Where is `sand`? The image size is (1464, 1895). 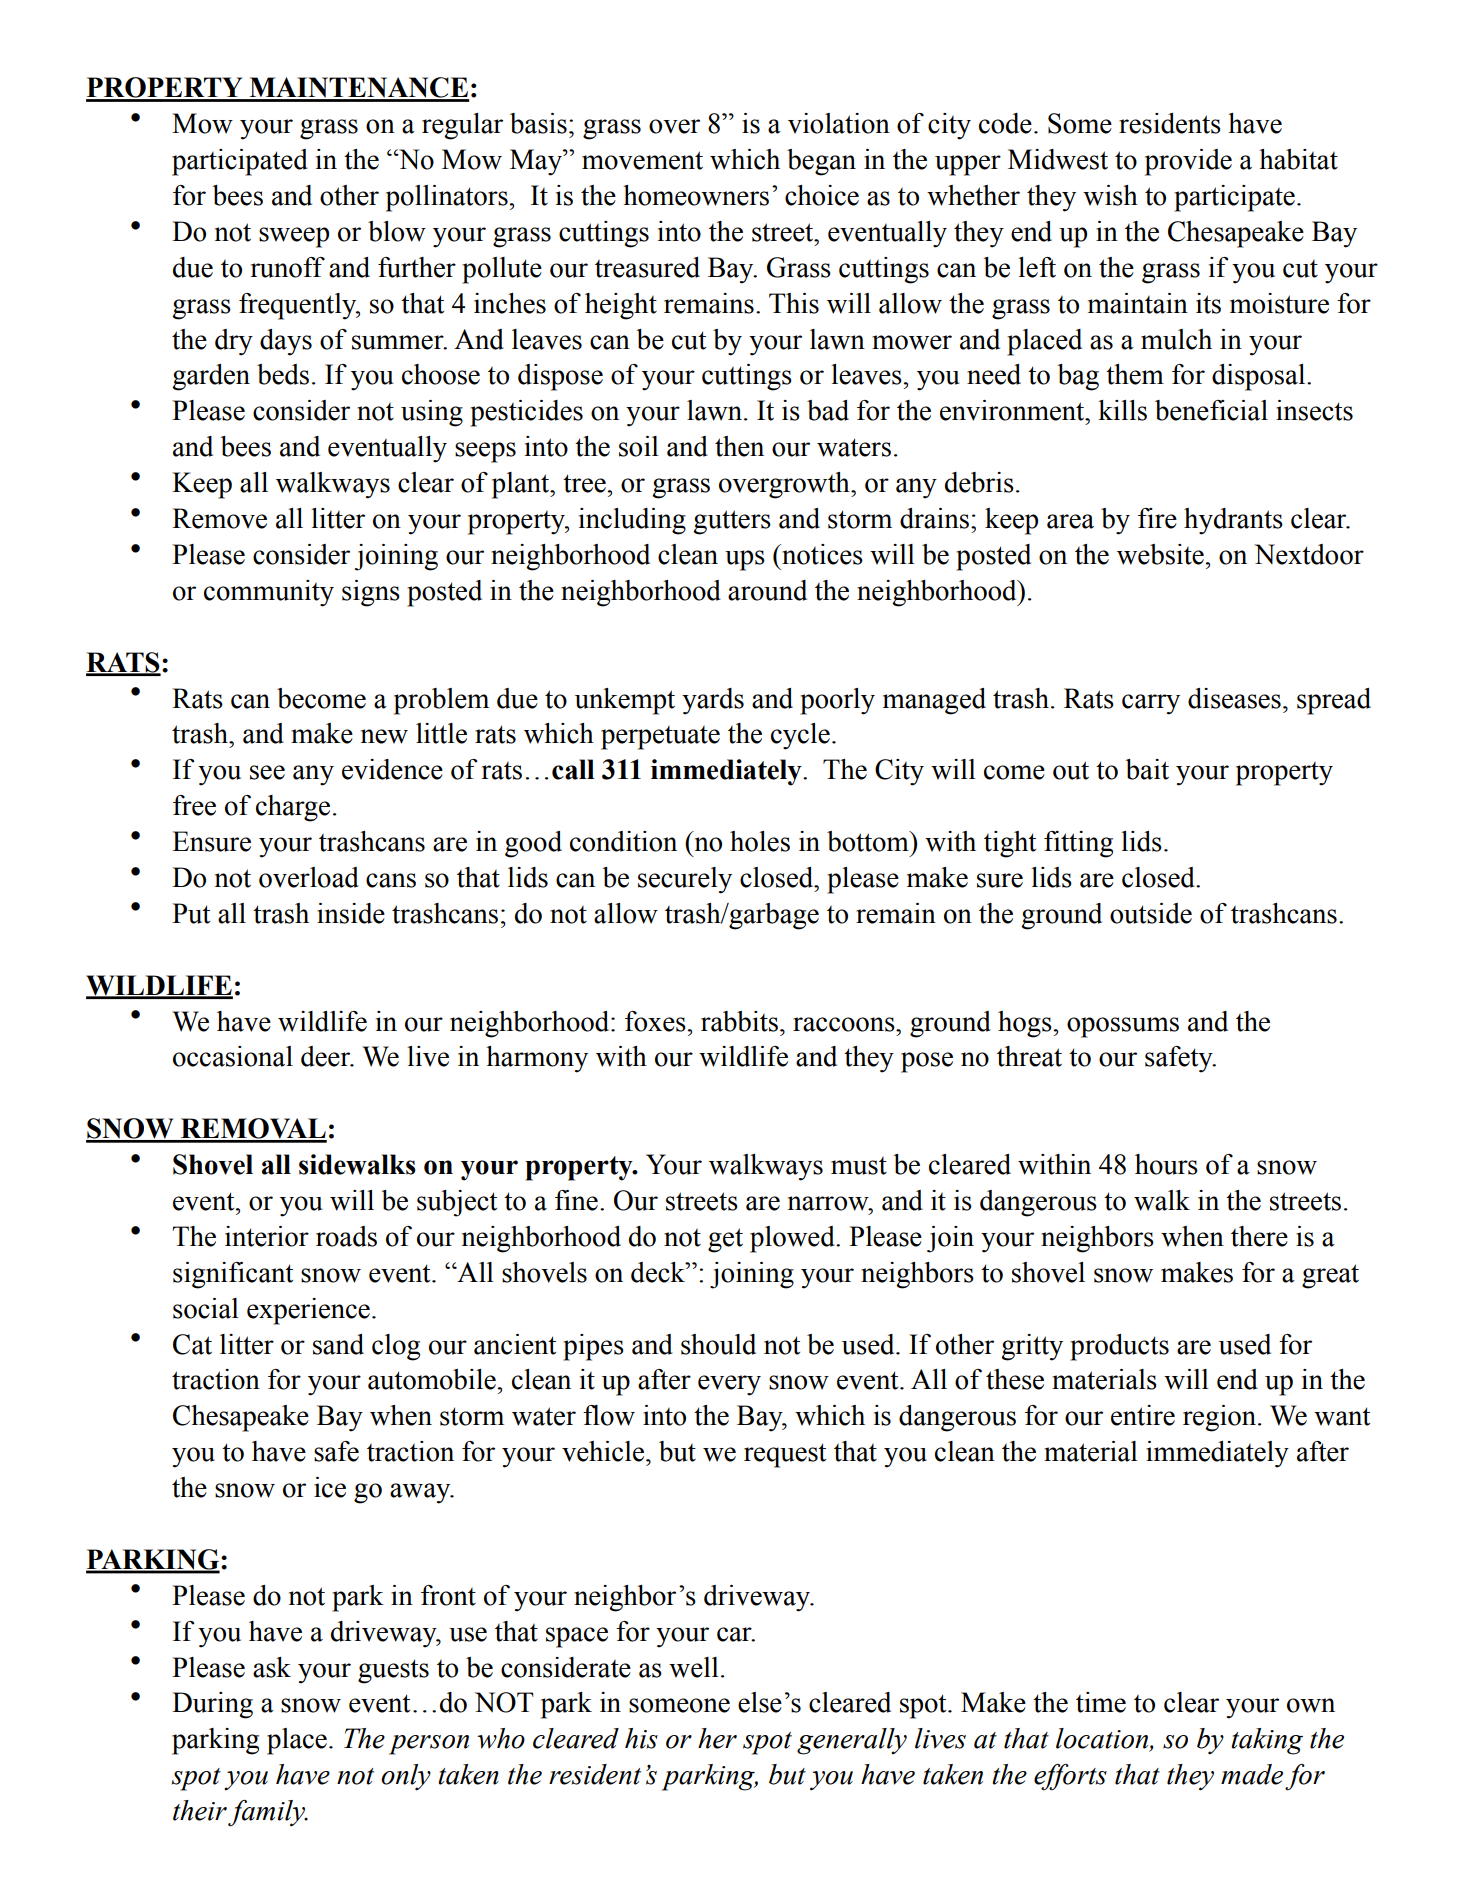
sand is located at coordinates (338, 1344).
